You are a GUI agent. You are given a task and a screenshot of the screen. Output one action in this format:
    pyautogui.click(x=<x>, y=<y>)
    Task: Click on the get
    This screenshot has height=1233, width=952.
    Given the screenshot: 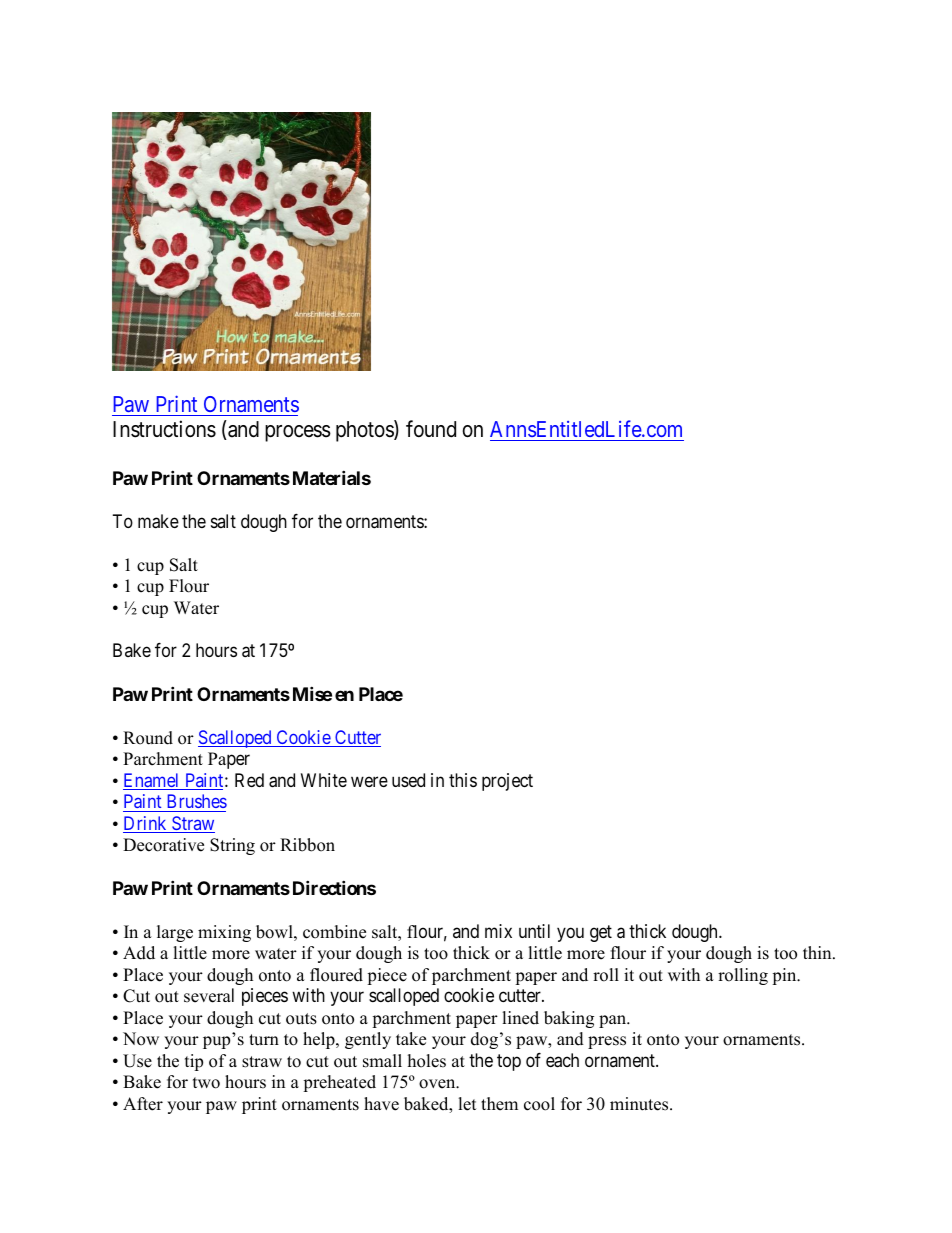 What is the action you would take?
    pyautogui.click(x=601, y=933)
